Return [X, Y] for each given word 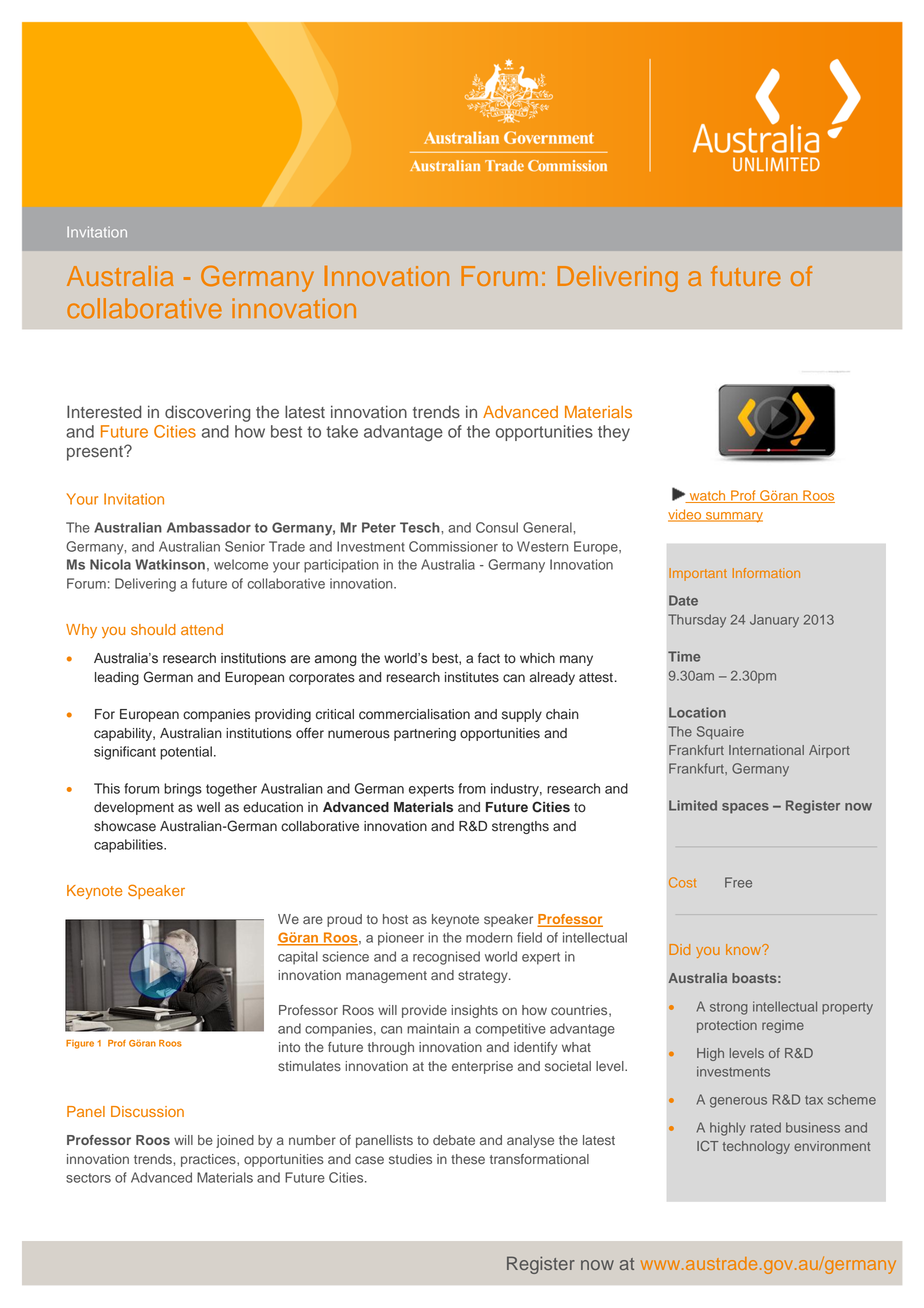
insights [474, 1011]
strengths [520, 827]
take [342, 431]
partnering [425, 734]
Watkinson [170, 564]
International [766, 750]
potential [186, 753]
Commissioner [453, 546]
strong [728, 1008]
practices [209, 1160]
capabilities [129, 846]
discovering [207, 413]
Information [766, 573]
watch [707, 496]
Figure [80, 1044]
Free [738, 882]
